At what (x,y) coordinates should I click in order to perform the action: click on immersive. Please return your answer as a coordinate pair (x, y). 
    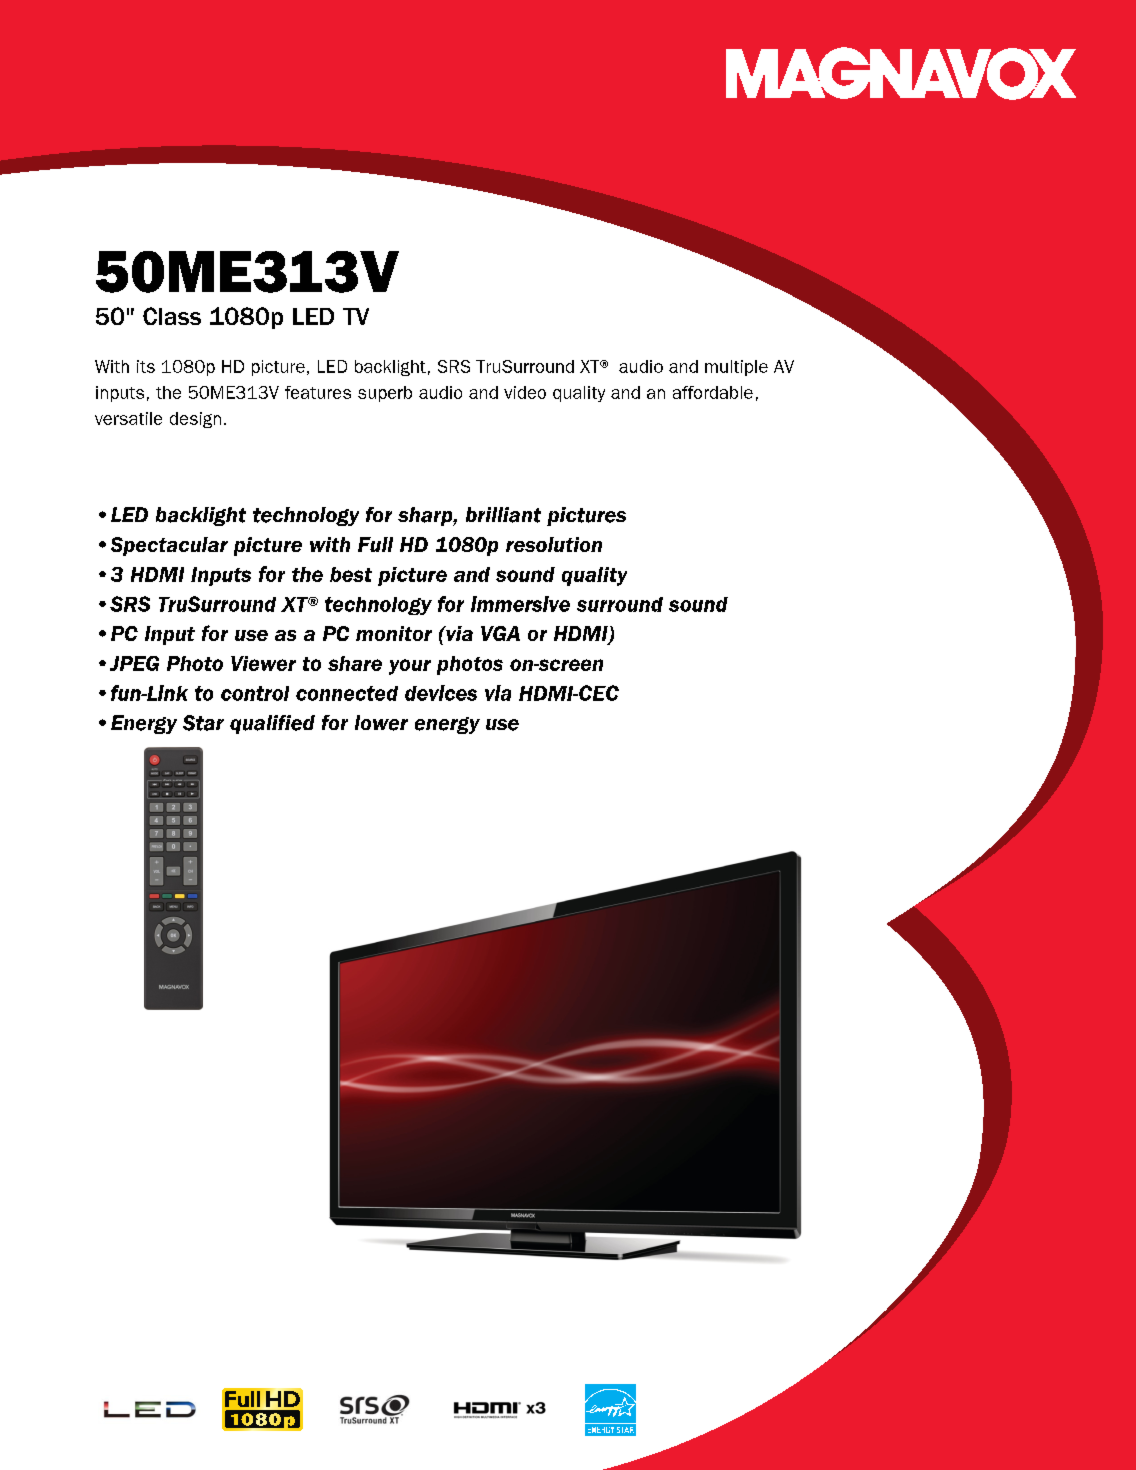
    Looking at the image, I should click on (520, 604).
